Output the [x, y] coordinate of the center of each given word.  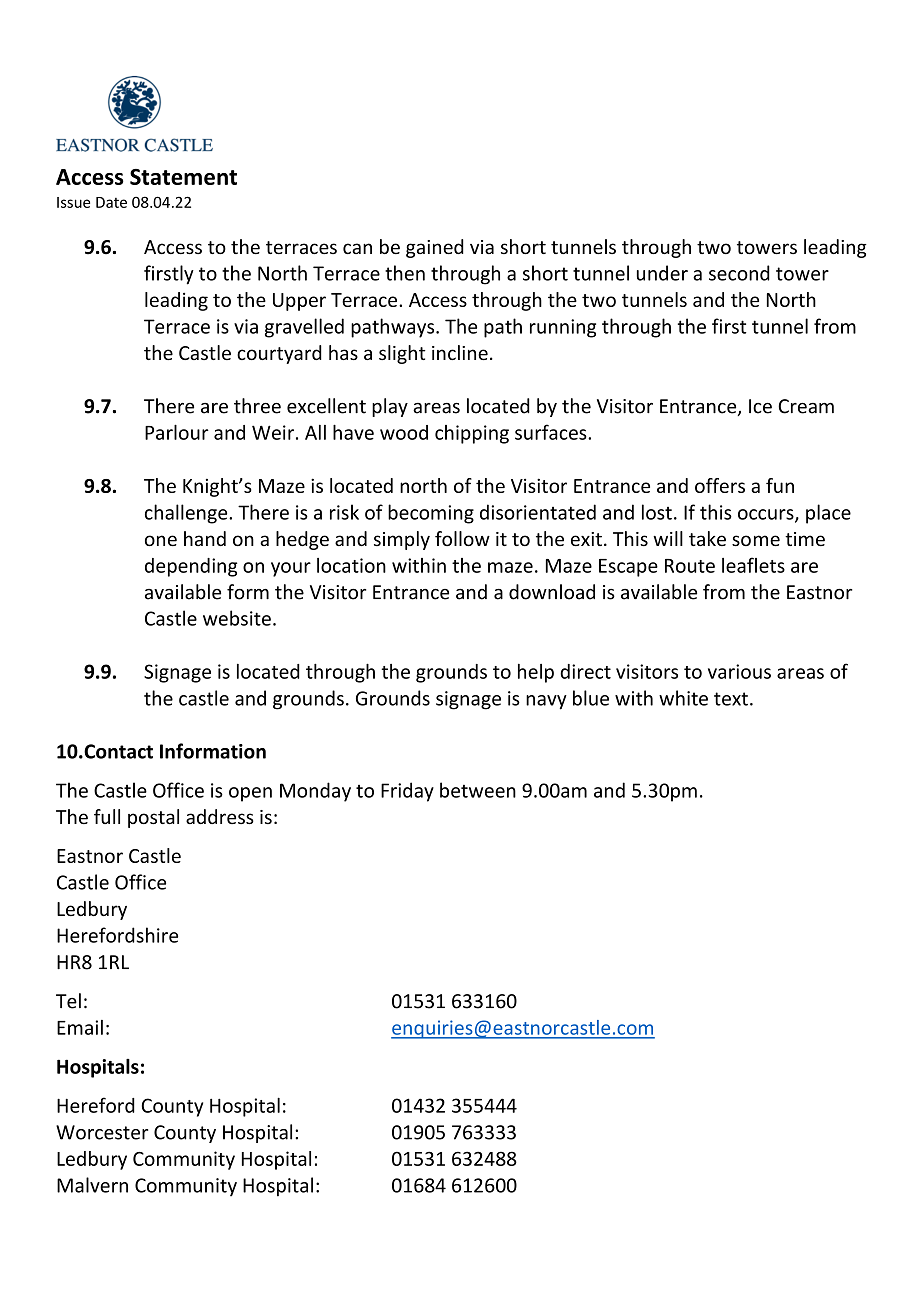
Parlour [177, 432]
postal [153, 818]
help [536, 673]
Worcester [102, 1132]
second [739, 273]
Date [111, 202]
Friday [407, 792]
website [237, 618]
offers [720, 485]
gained [435, 248]
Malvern [92, 1185]
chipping [472, 434]
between [478, 790]
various [739, 671]
